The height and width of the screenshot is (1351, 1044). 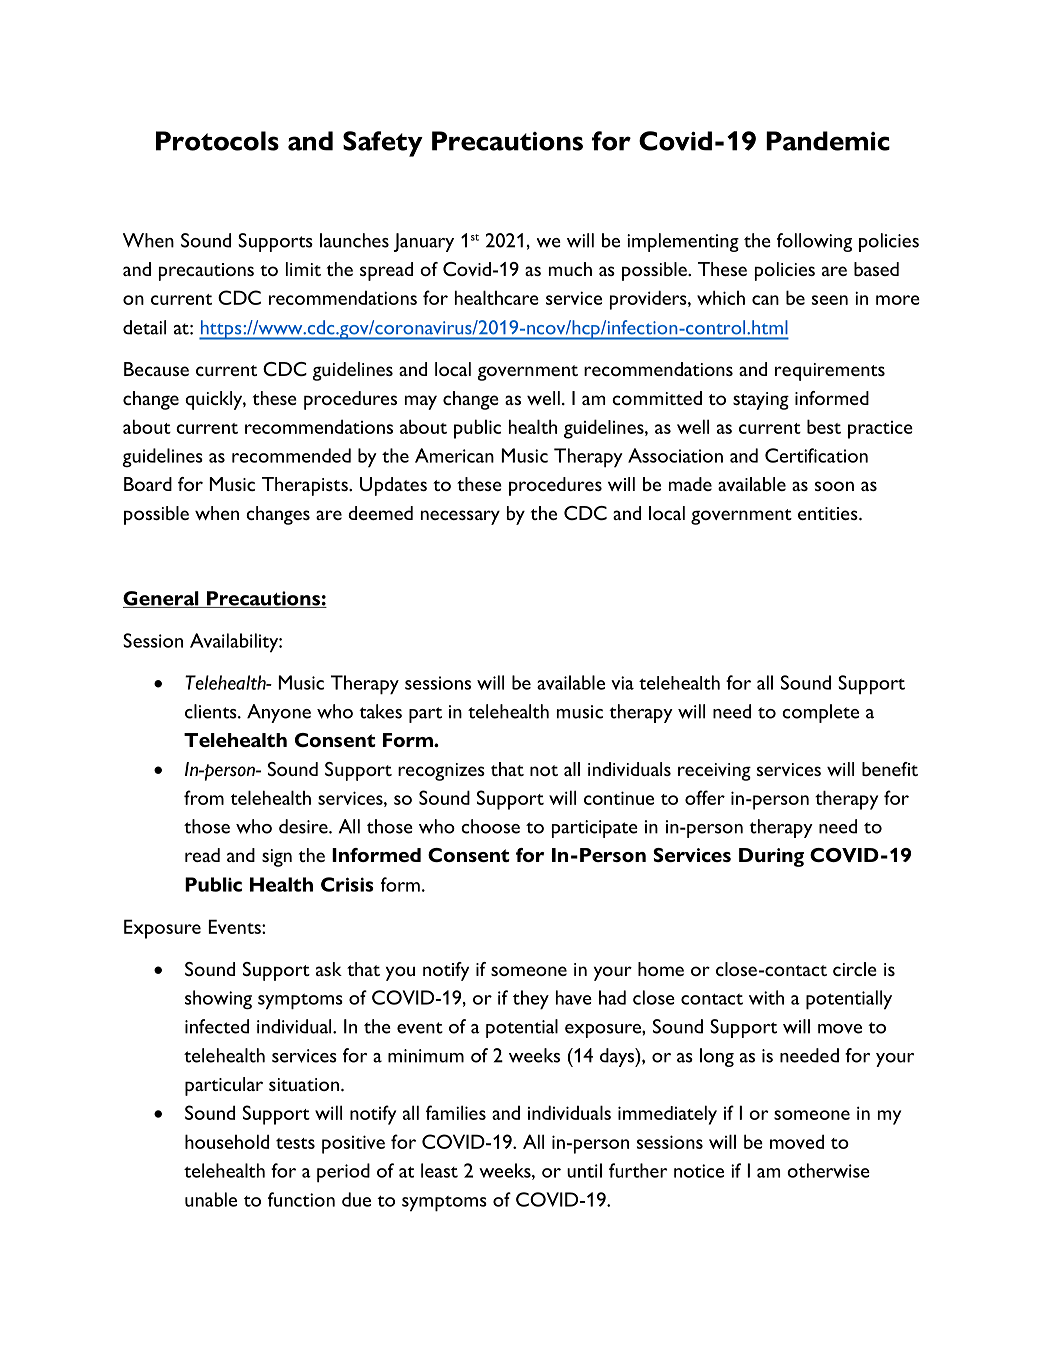 What do you see at coordinates (306, 486) in the screenshot?
I see `Therapists` at bounding box center [306, 486].
